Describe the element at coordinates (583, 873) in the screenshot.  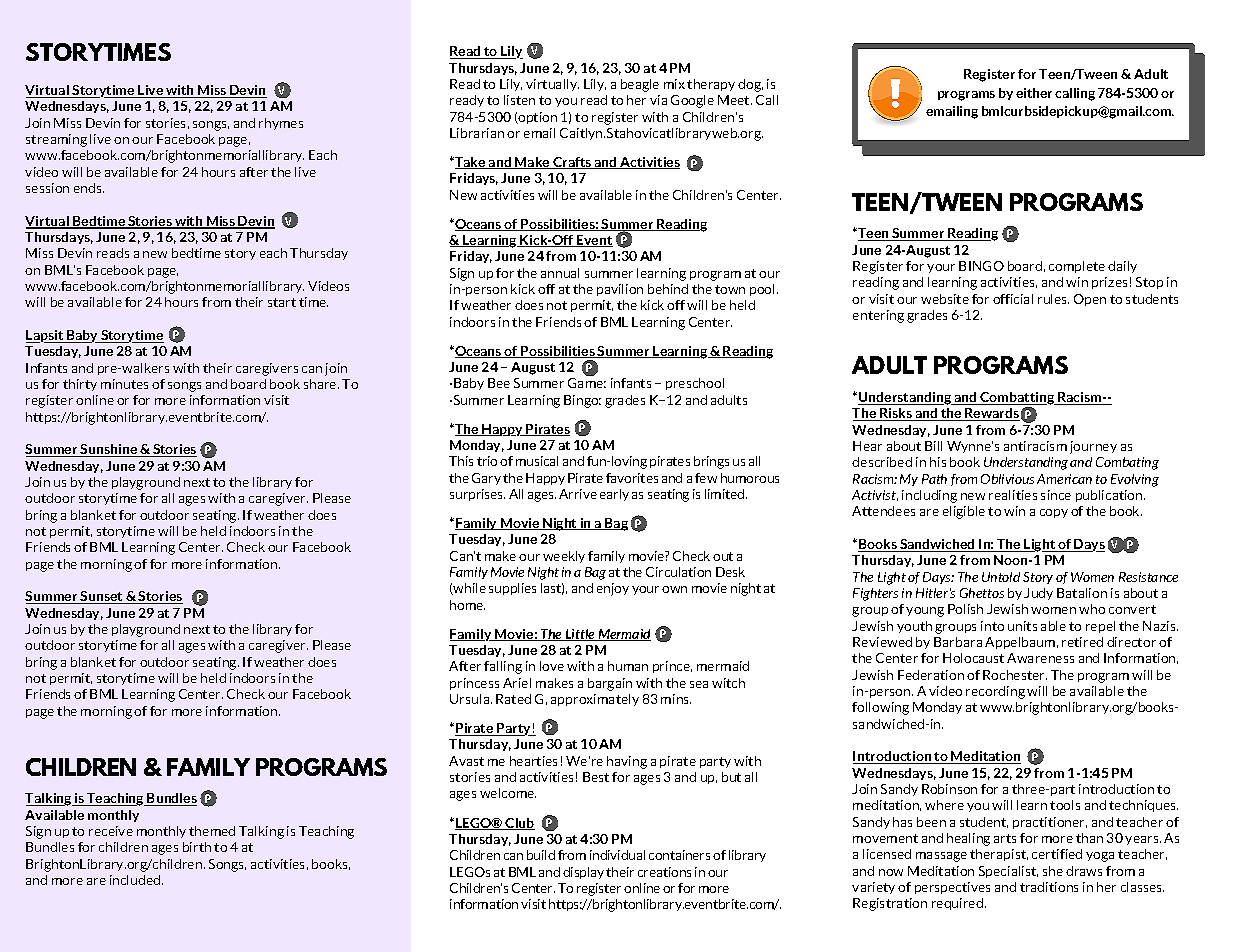
I see `display` at that location.
